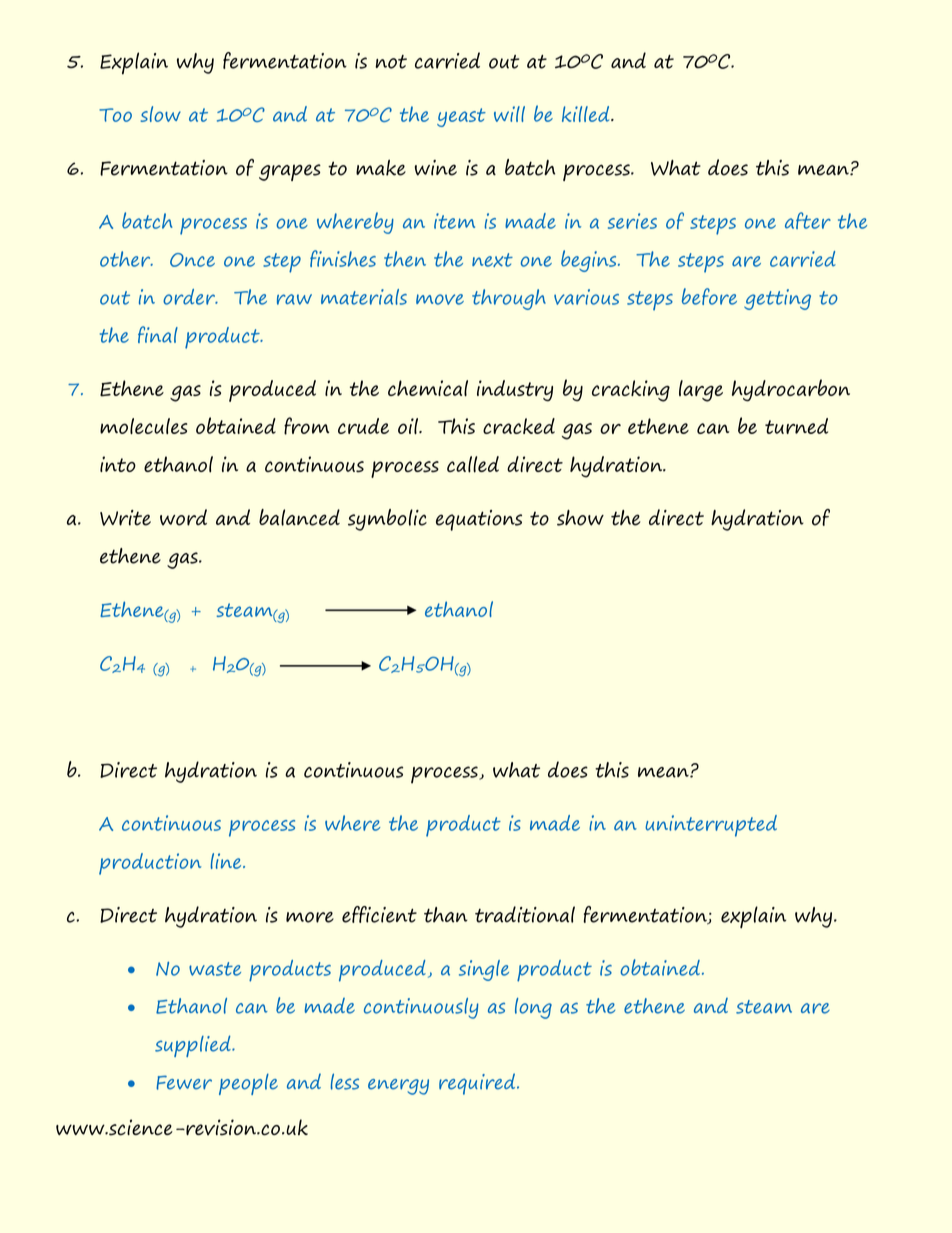  I want to click on move, so click(440, 299).
